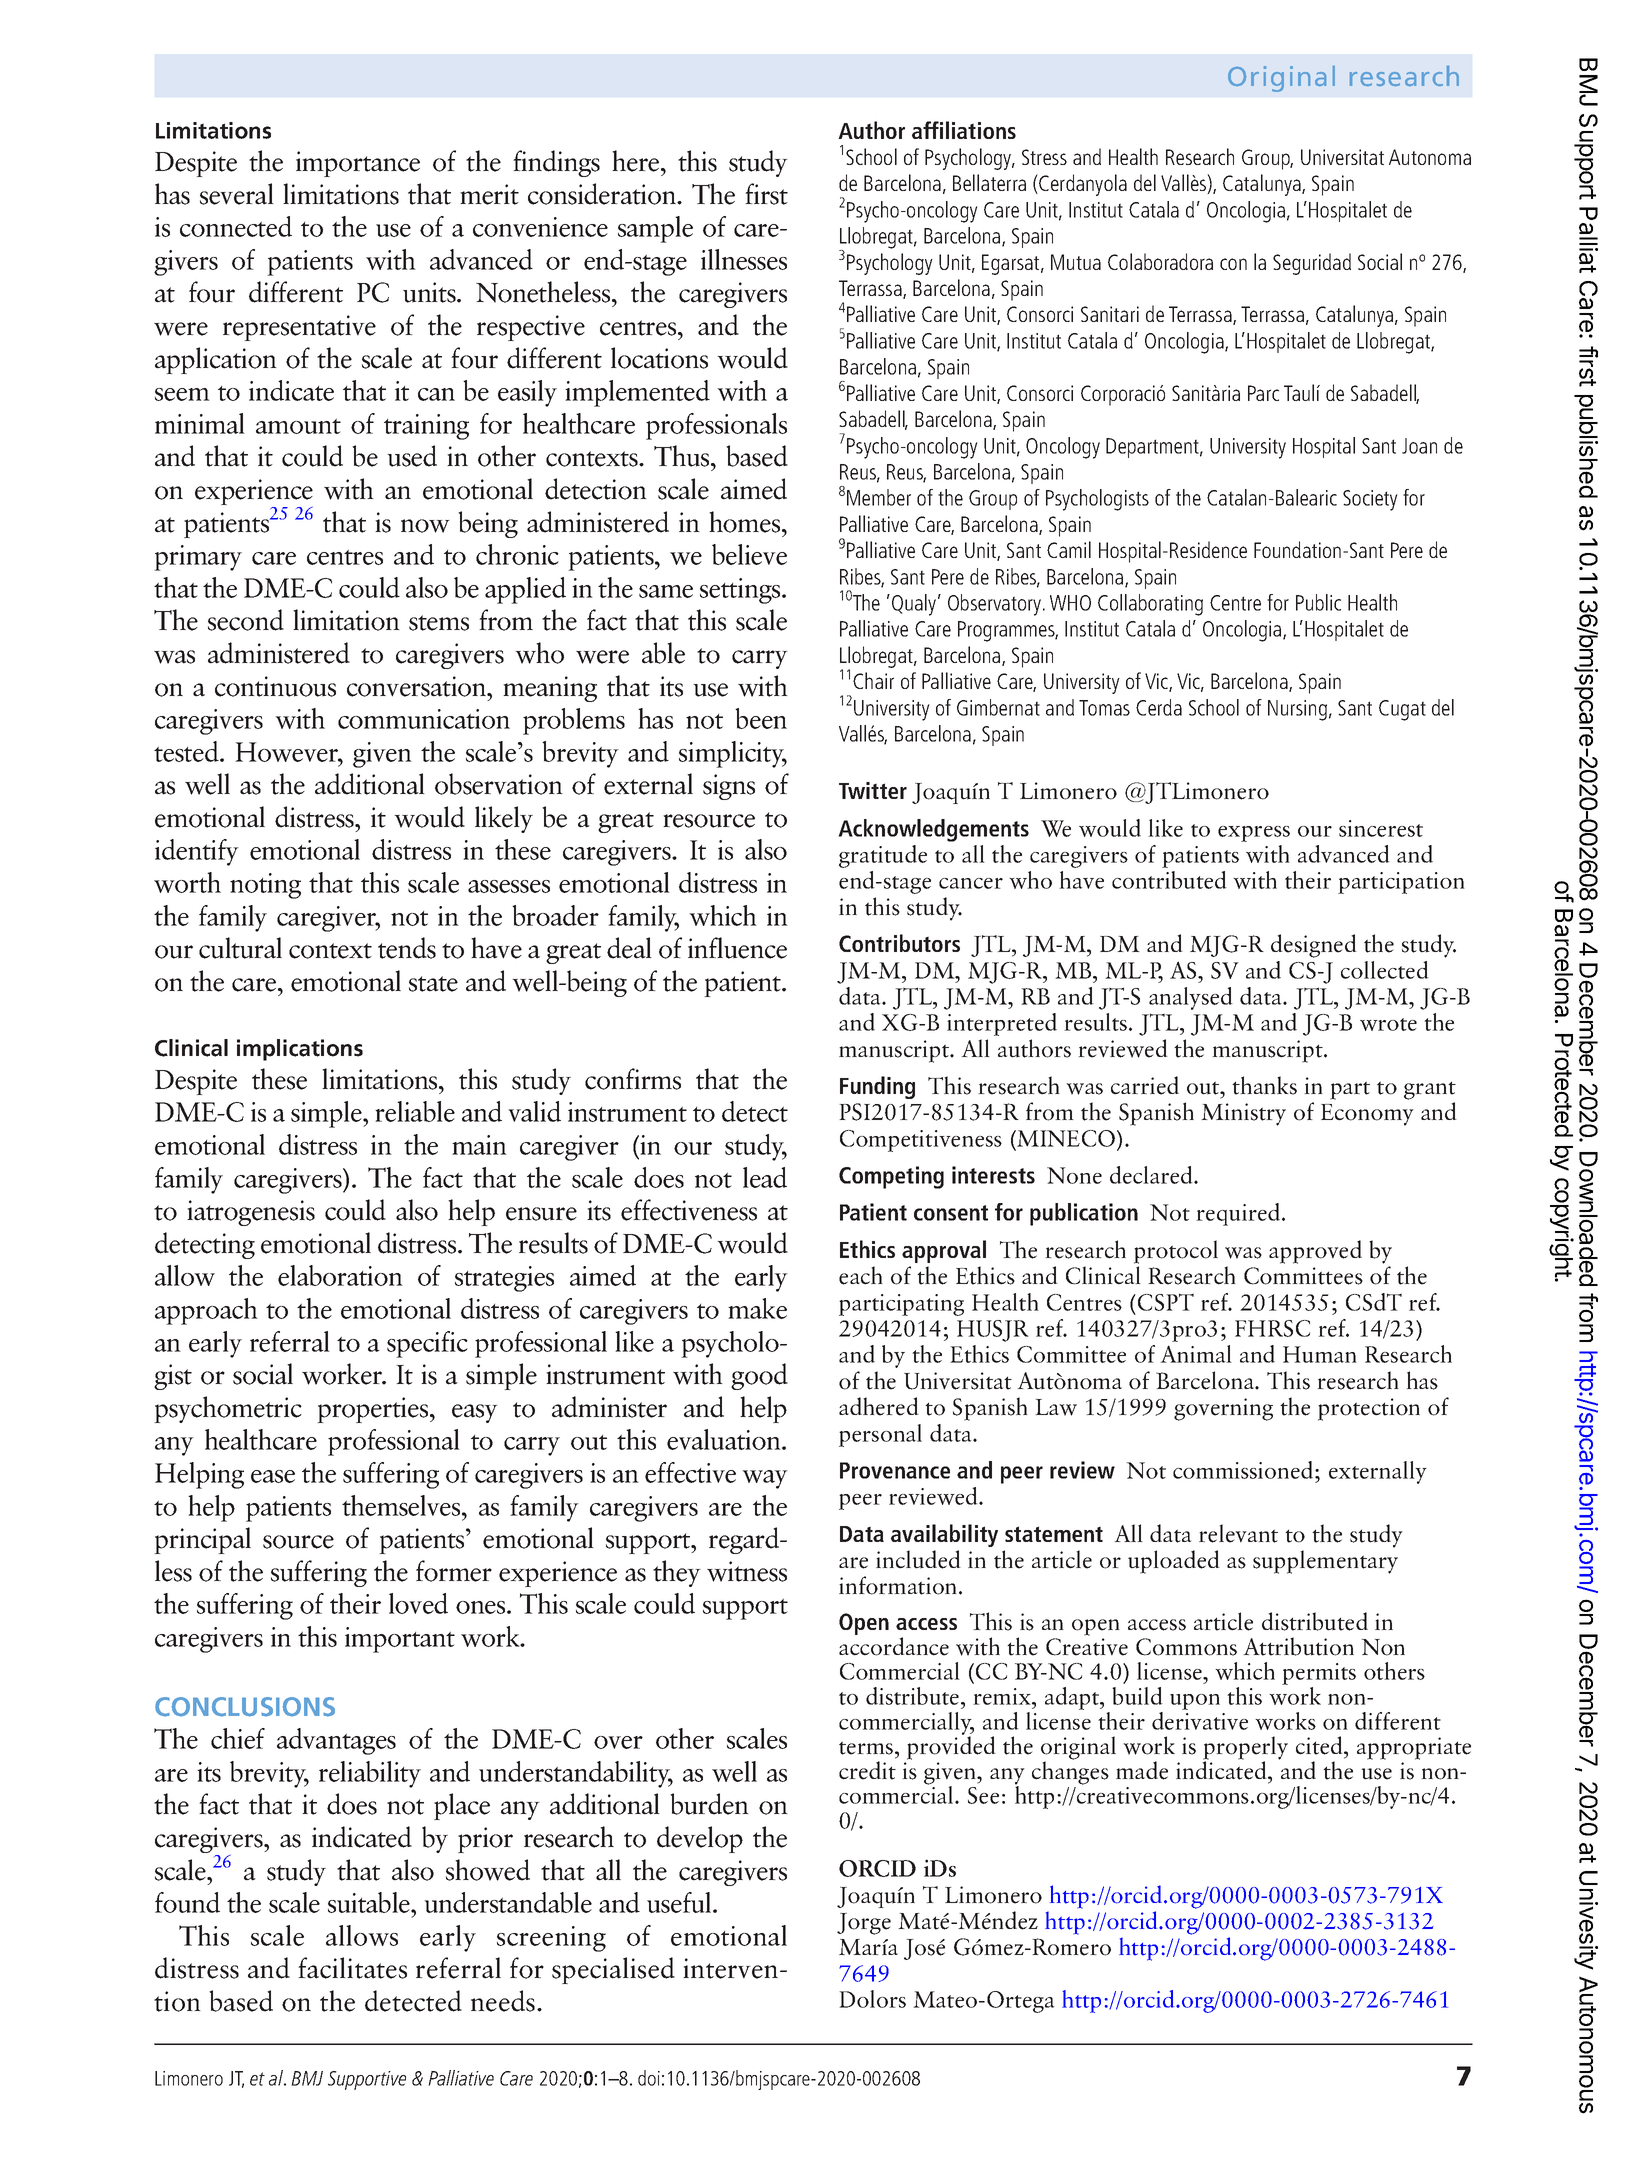 The height and width of the page is (2169, 1627). What do you see at coordinates (1320, 1354) in the page?
I see `Human` at bounding box center [1320, 1354].
